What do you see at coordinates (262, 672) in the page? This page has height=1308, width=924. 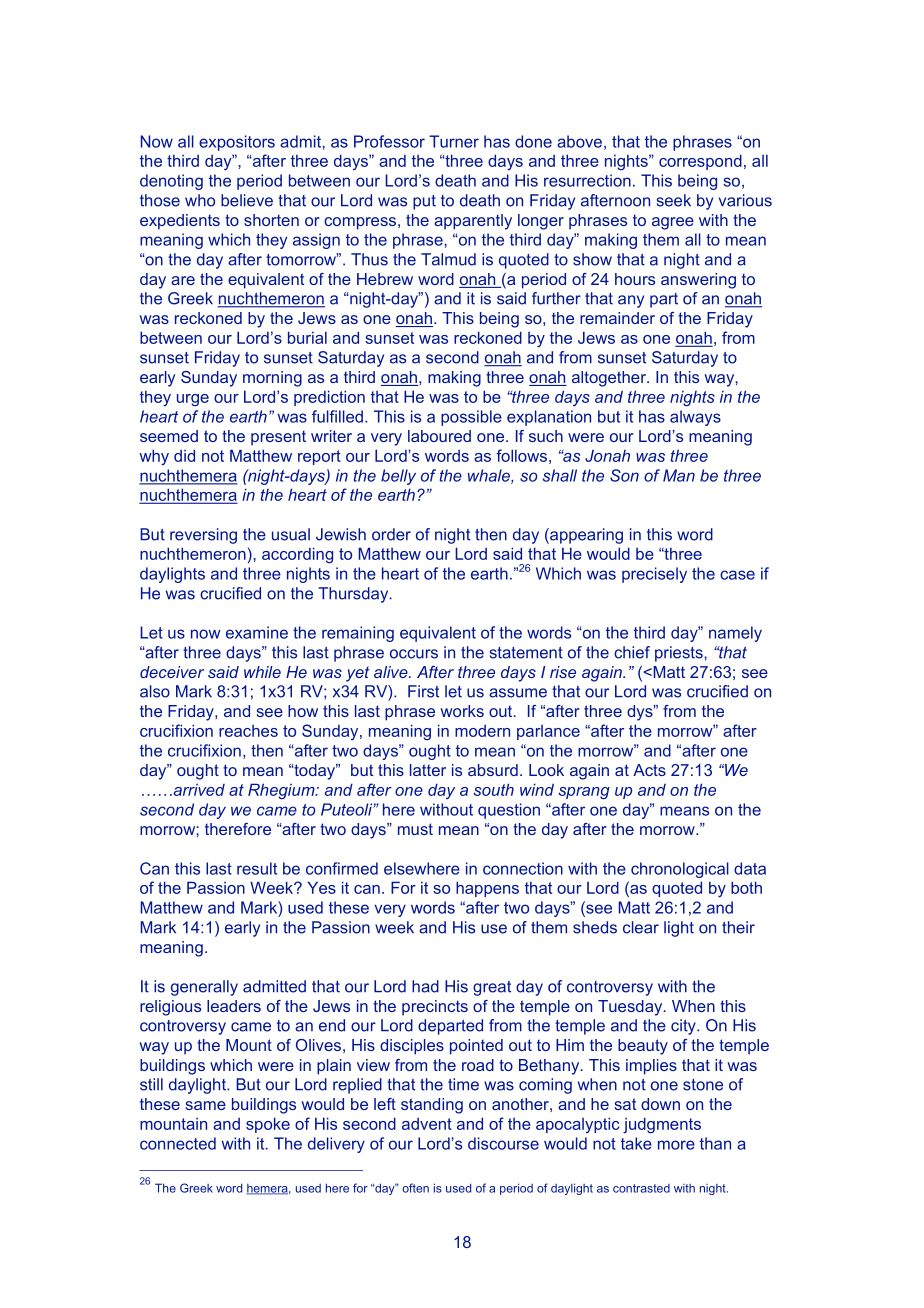 I see `while` at bounding box center [262, 672].
